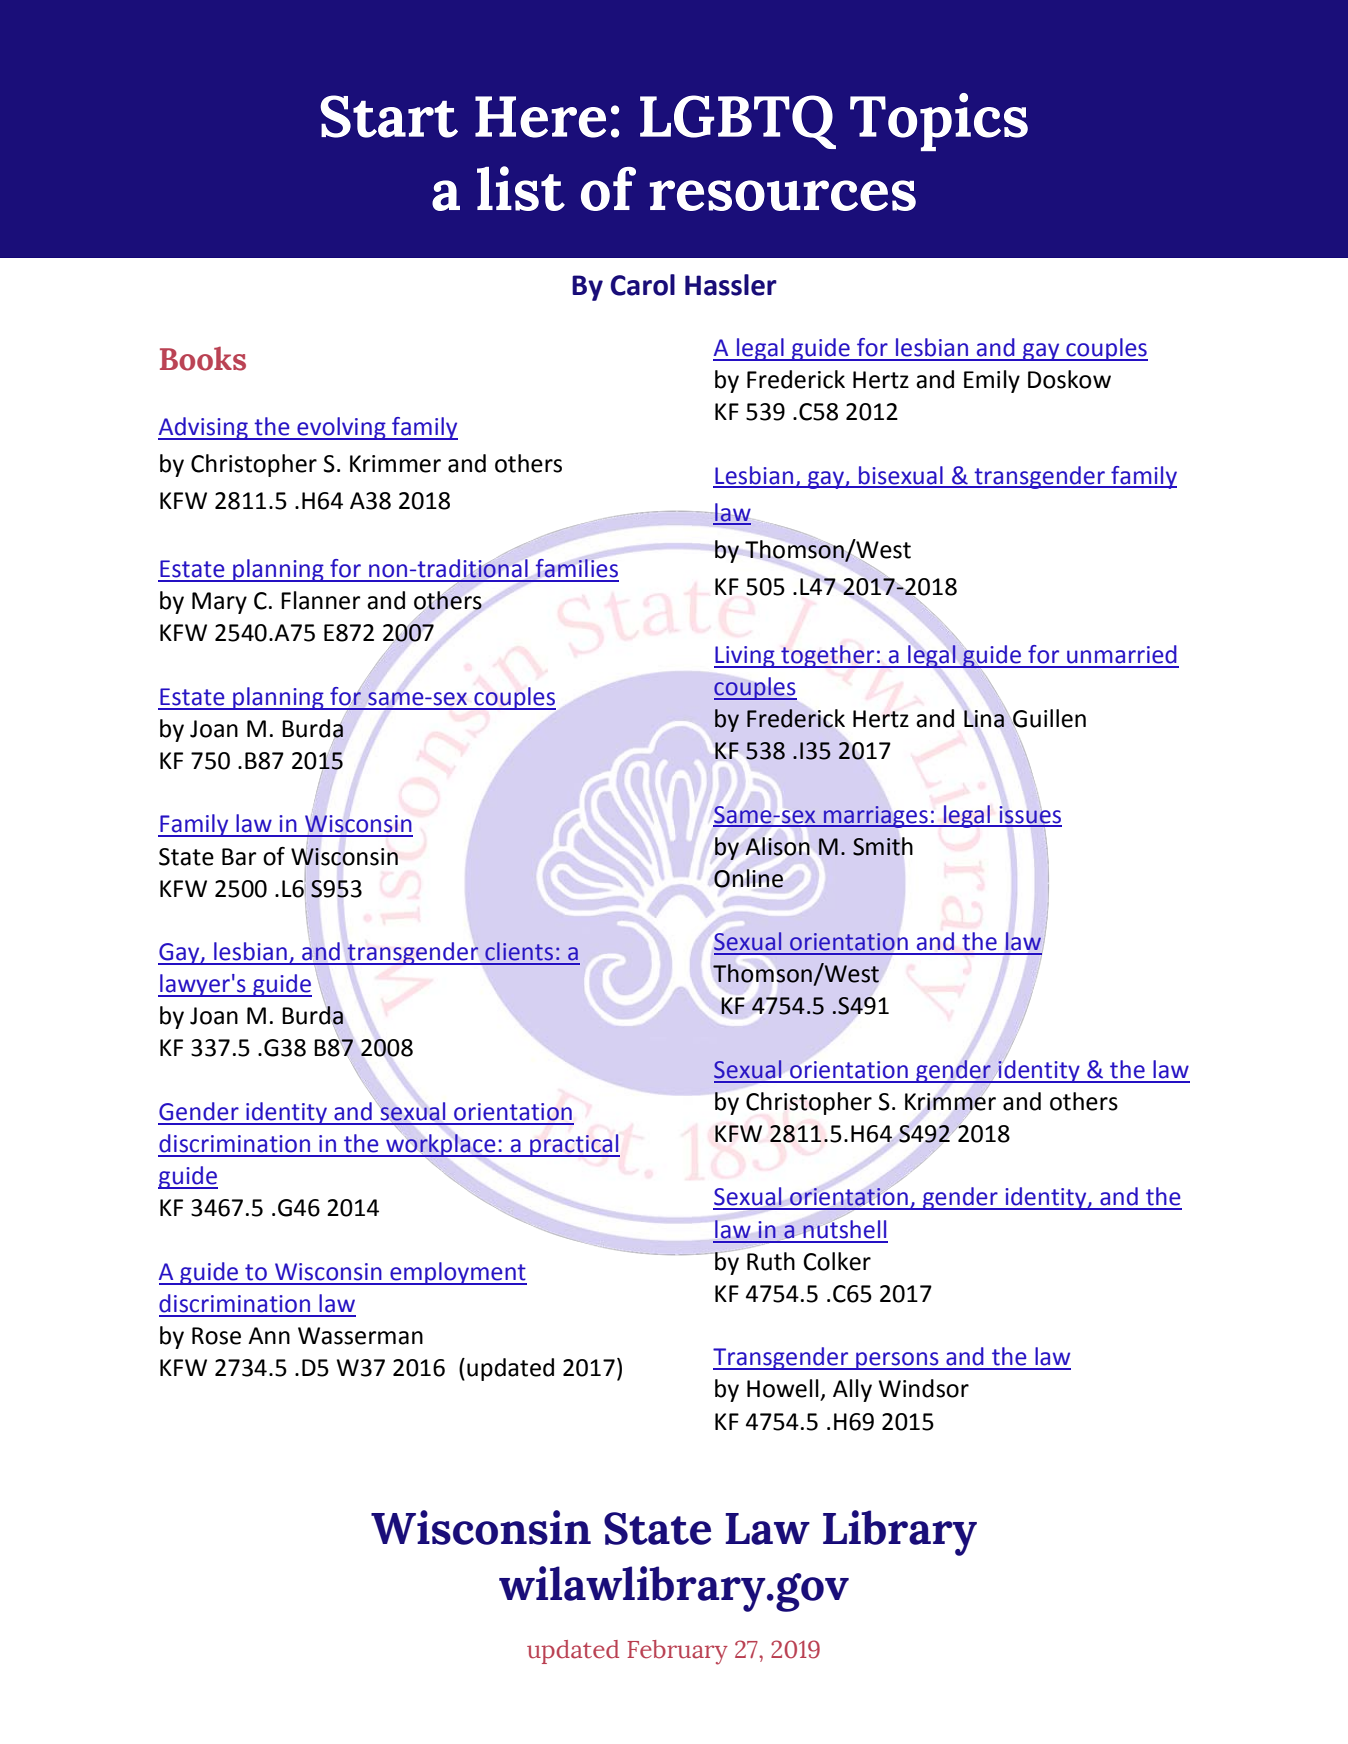 The width and height of the image is (1348, 1744). I want to click on practical, so click(574, 1145).
